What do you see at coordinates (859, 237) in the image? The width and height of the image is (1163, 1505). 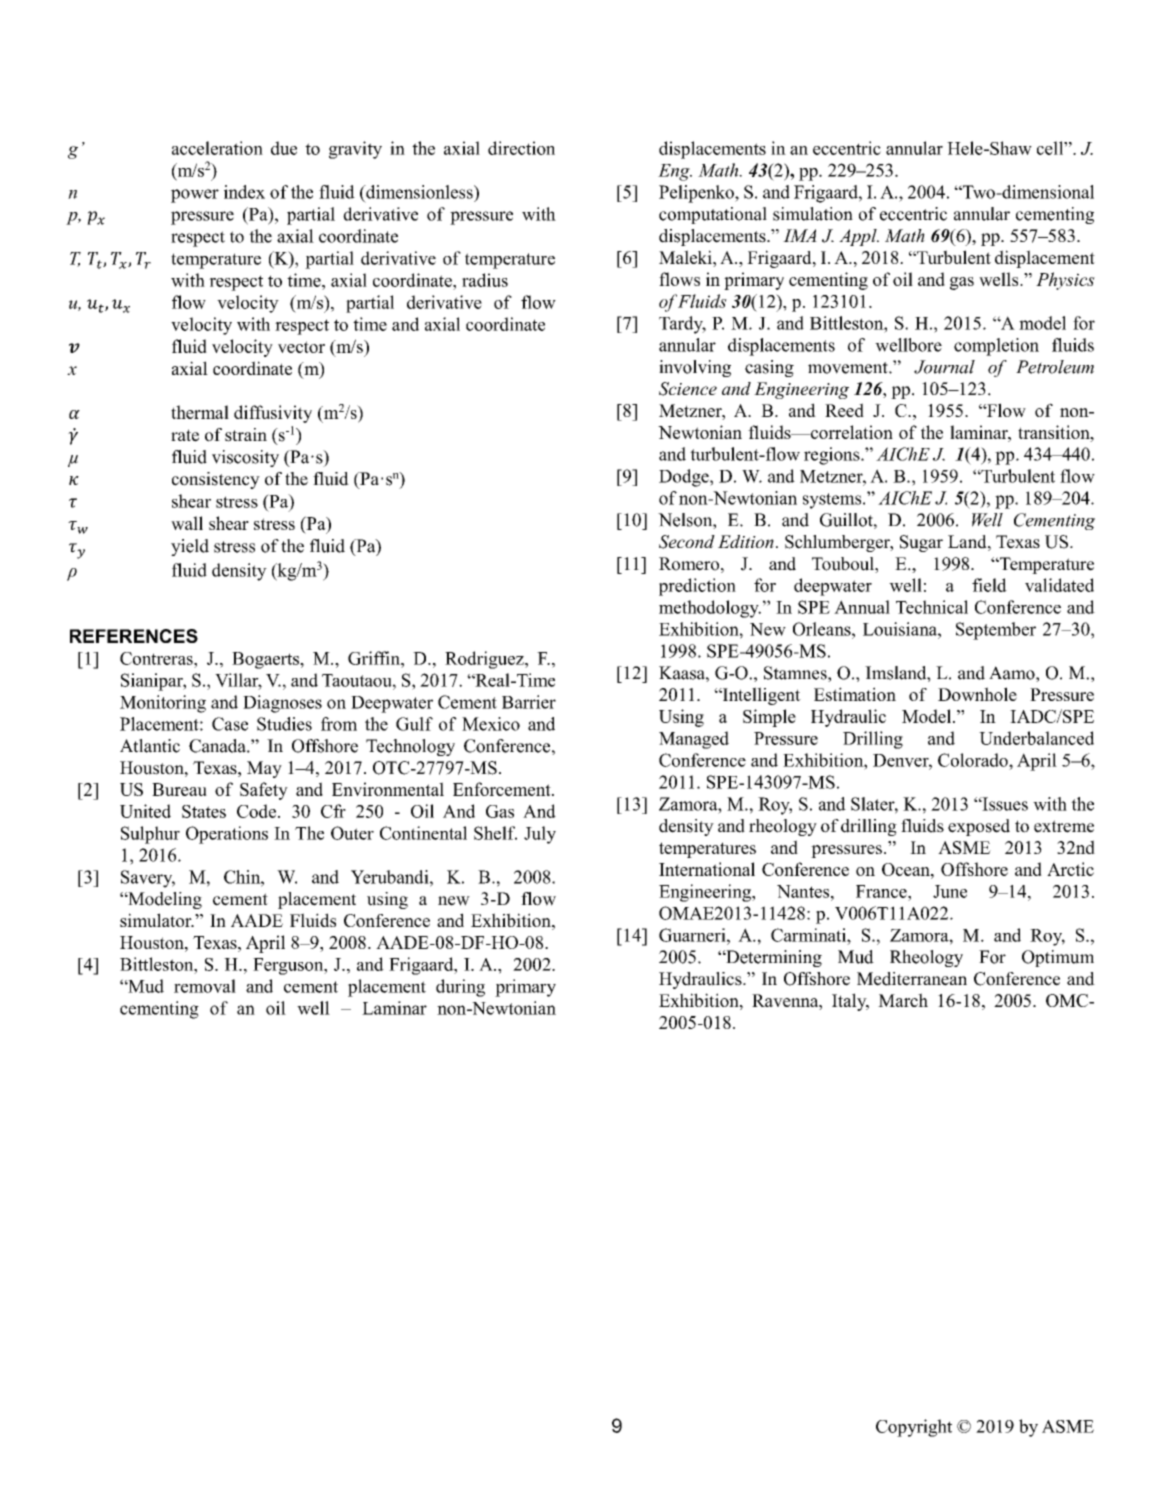 I see `Appl` at bounding box center [859, 237].
